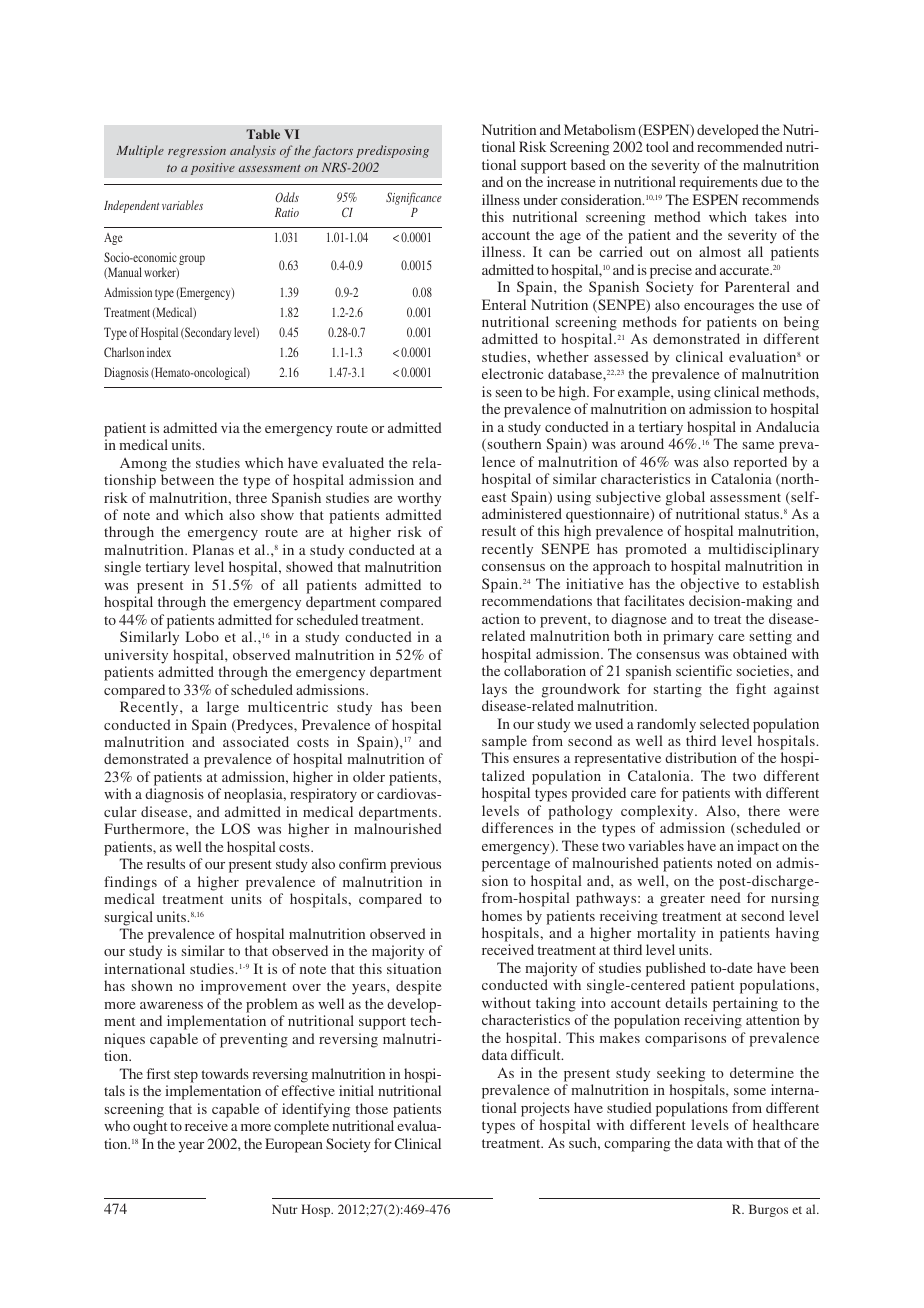 The image size is (924, 1308). Describe the element at coordinates (740, 146) in the screenshot. I see `recommended` at that location.
